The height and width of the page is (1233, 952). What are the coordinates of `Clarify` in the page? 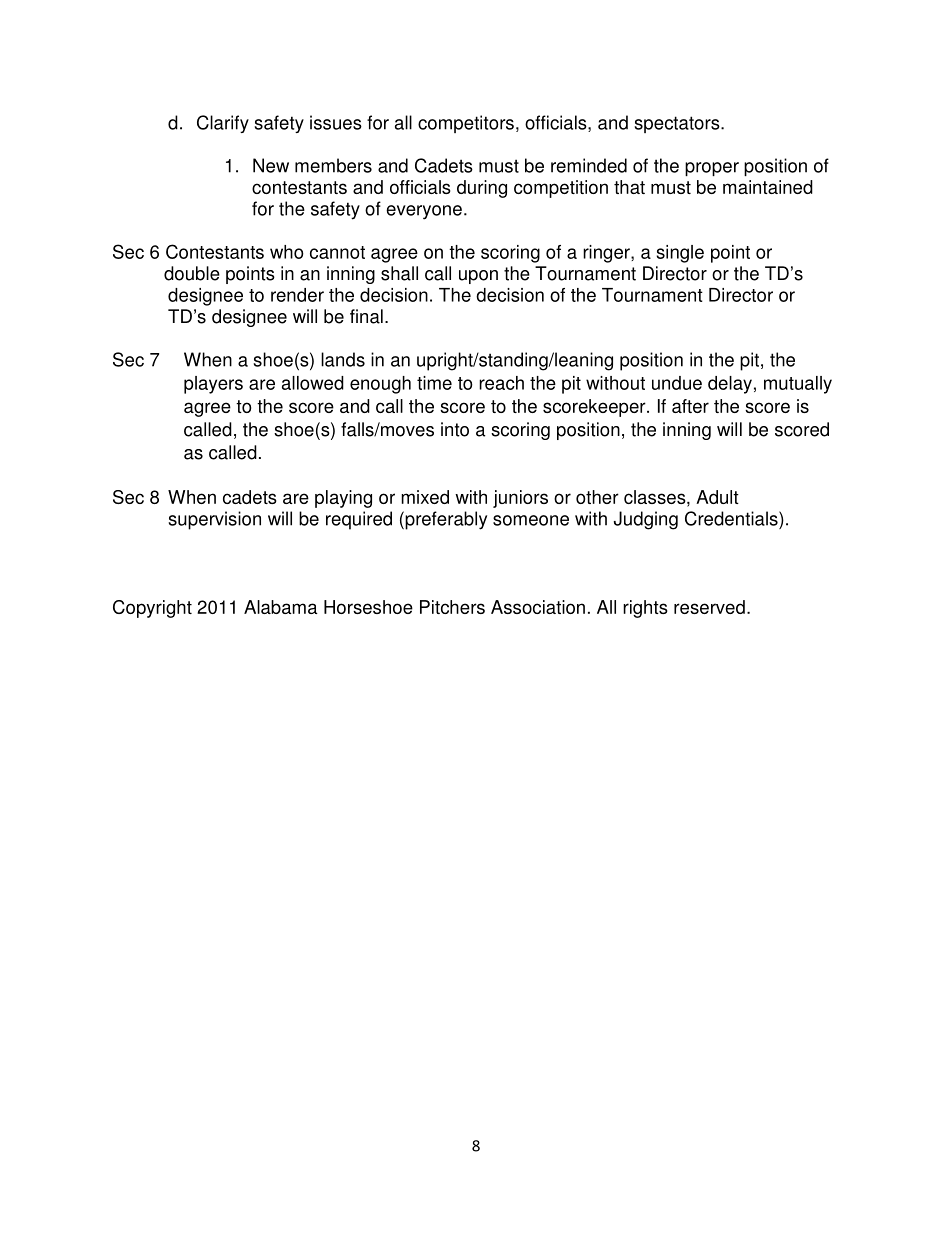 It's located at (223, 124).
